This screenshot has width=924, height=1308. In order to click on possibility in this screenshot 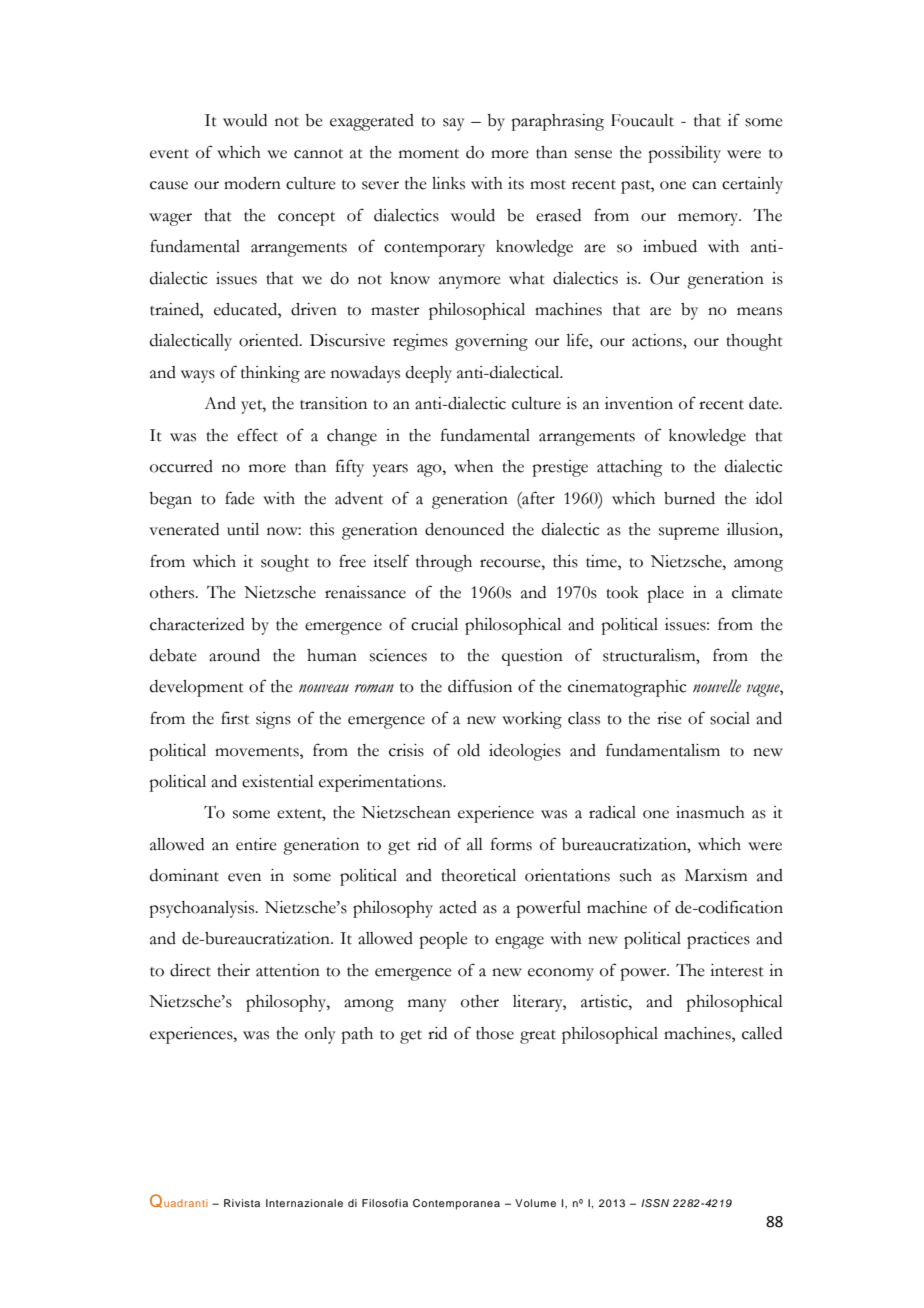, I will do `click(684, 154)`.
